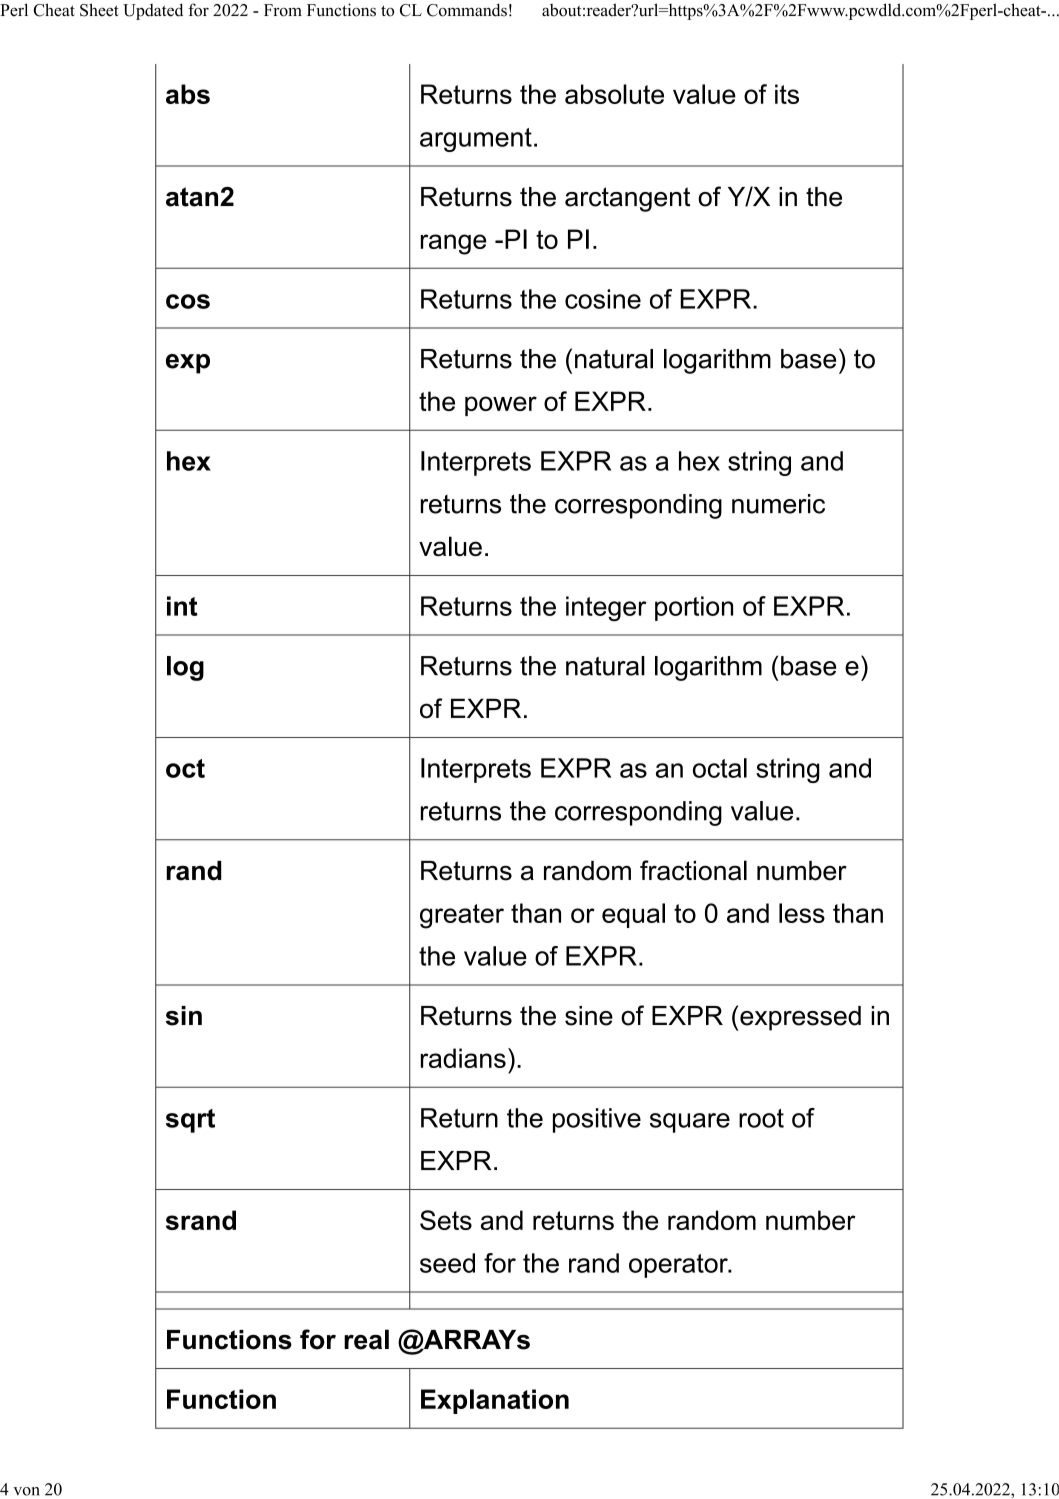  I want to click on real, so click(366, 1339).
